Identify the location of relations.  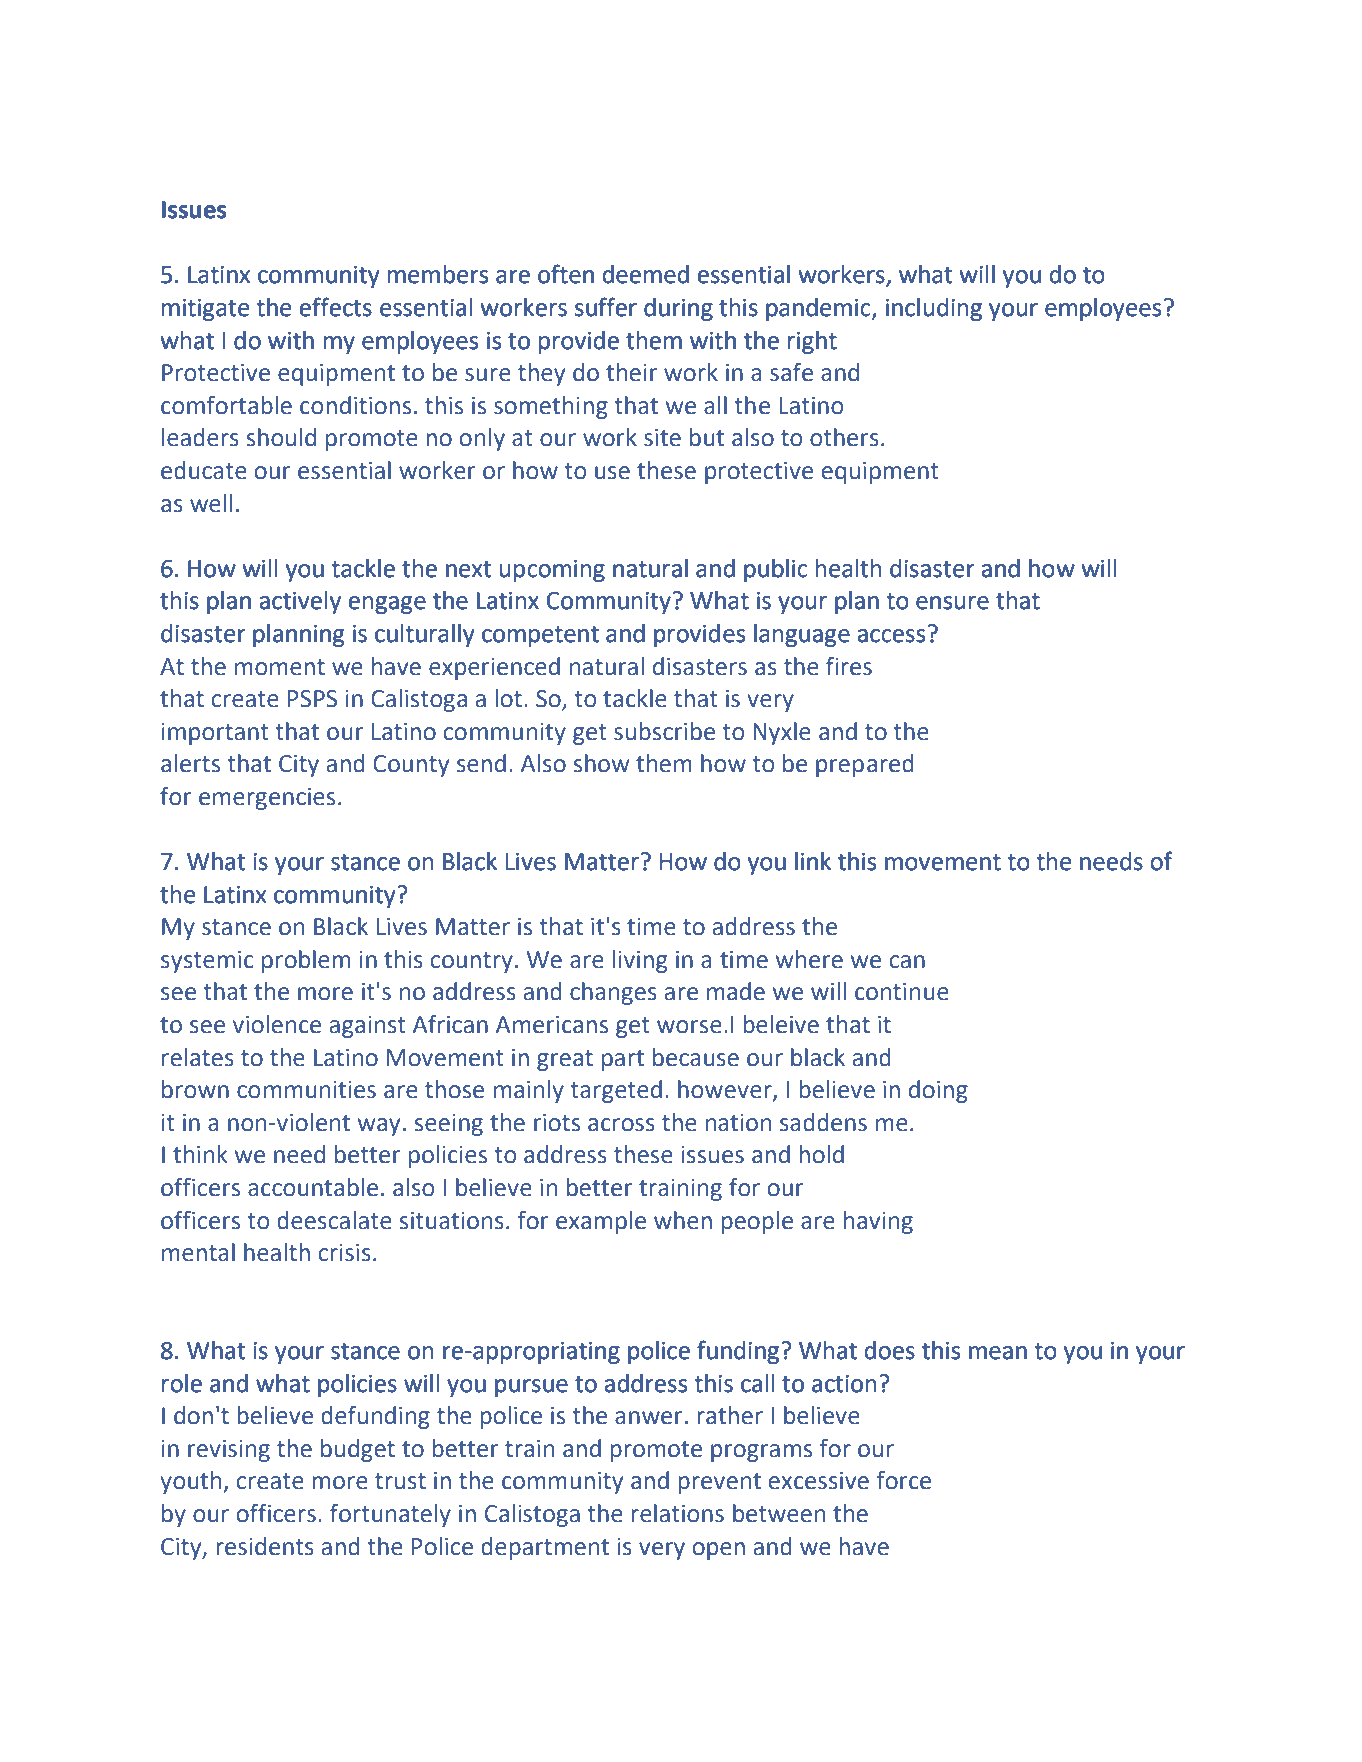
(677, 1513).
